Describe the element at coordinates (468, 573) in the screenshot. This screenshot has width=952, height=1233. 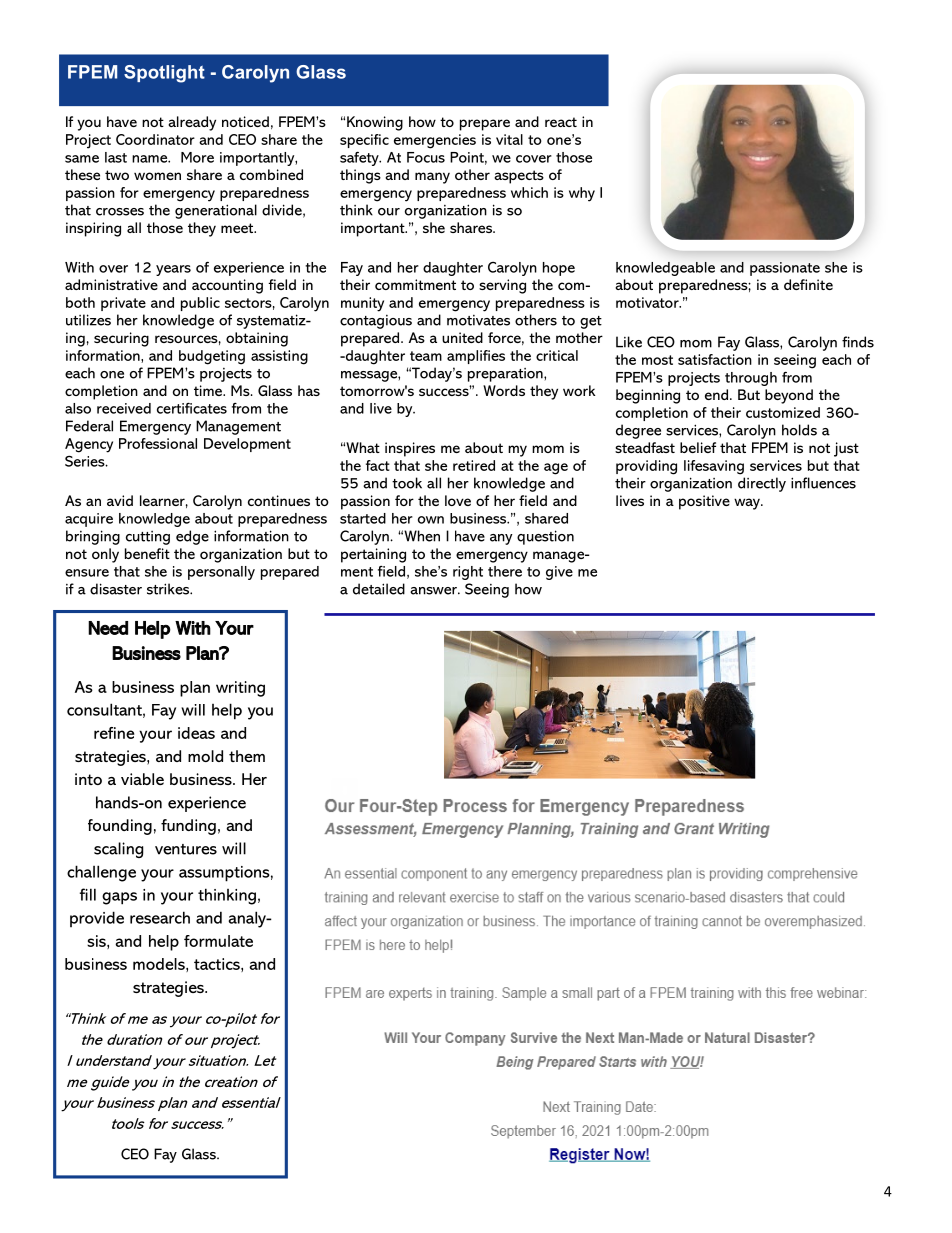
I see `right` at that location.
